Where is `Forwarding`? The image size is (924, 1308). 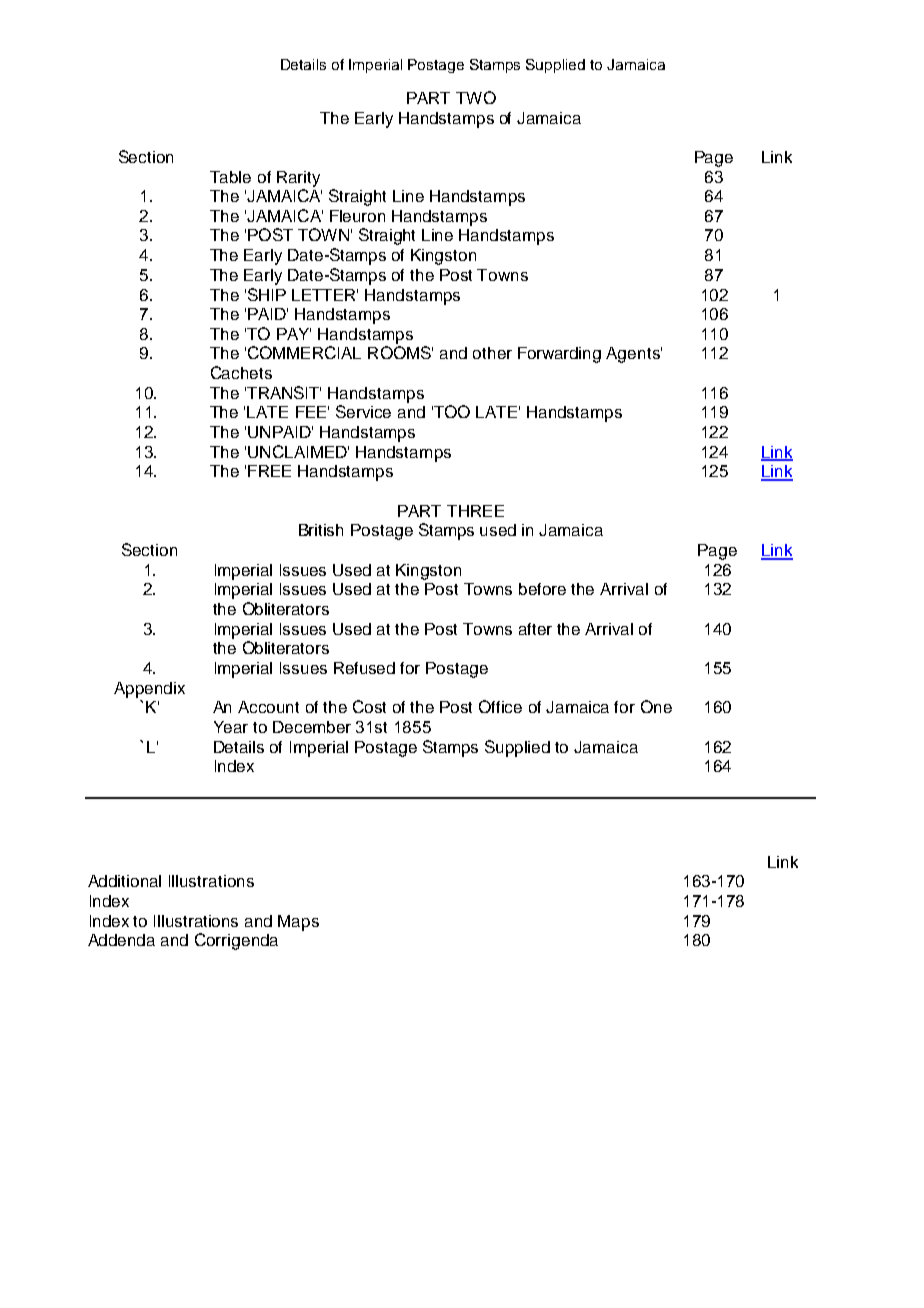
Forwarding is located at coordinates (559, 355).
